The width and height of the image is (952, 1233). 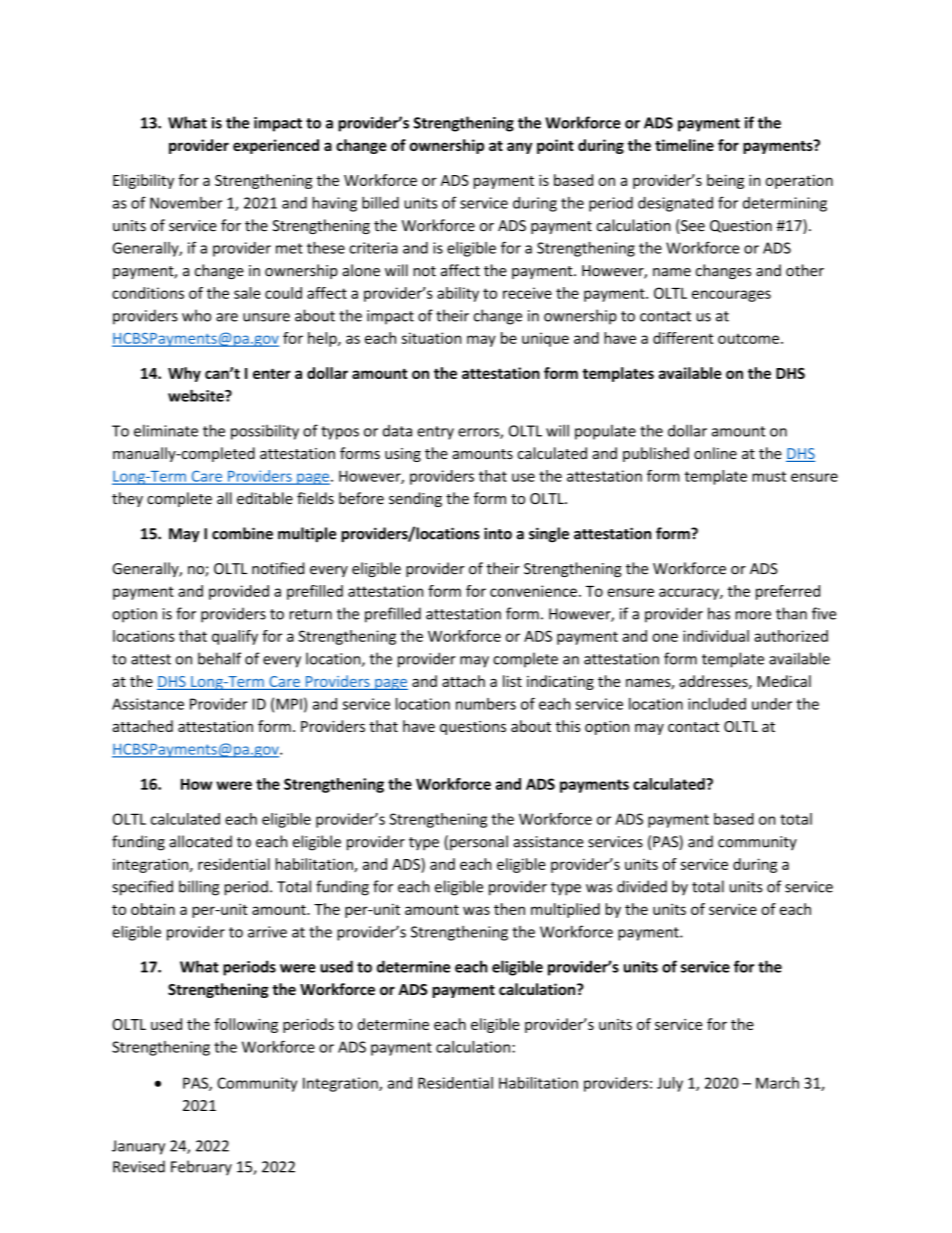 I want to click on individual, so click(x=716, y=636).
